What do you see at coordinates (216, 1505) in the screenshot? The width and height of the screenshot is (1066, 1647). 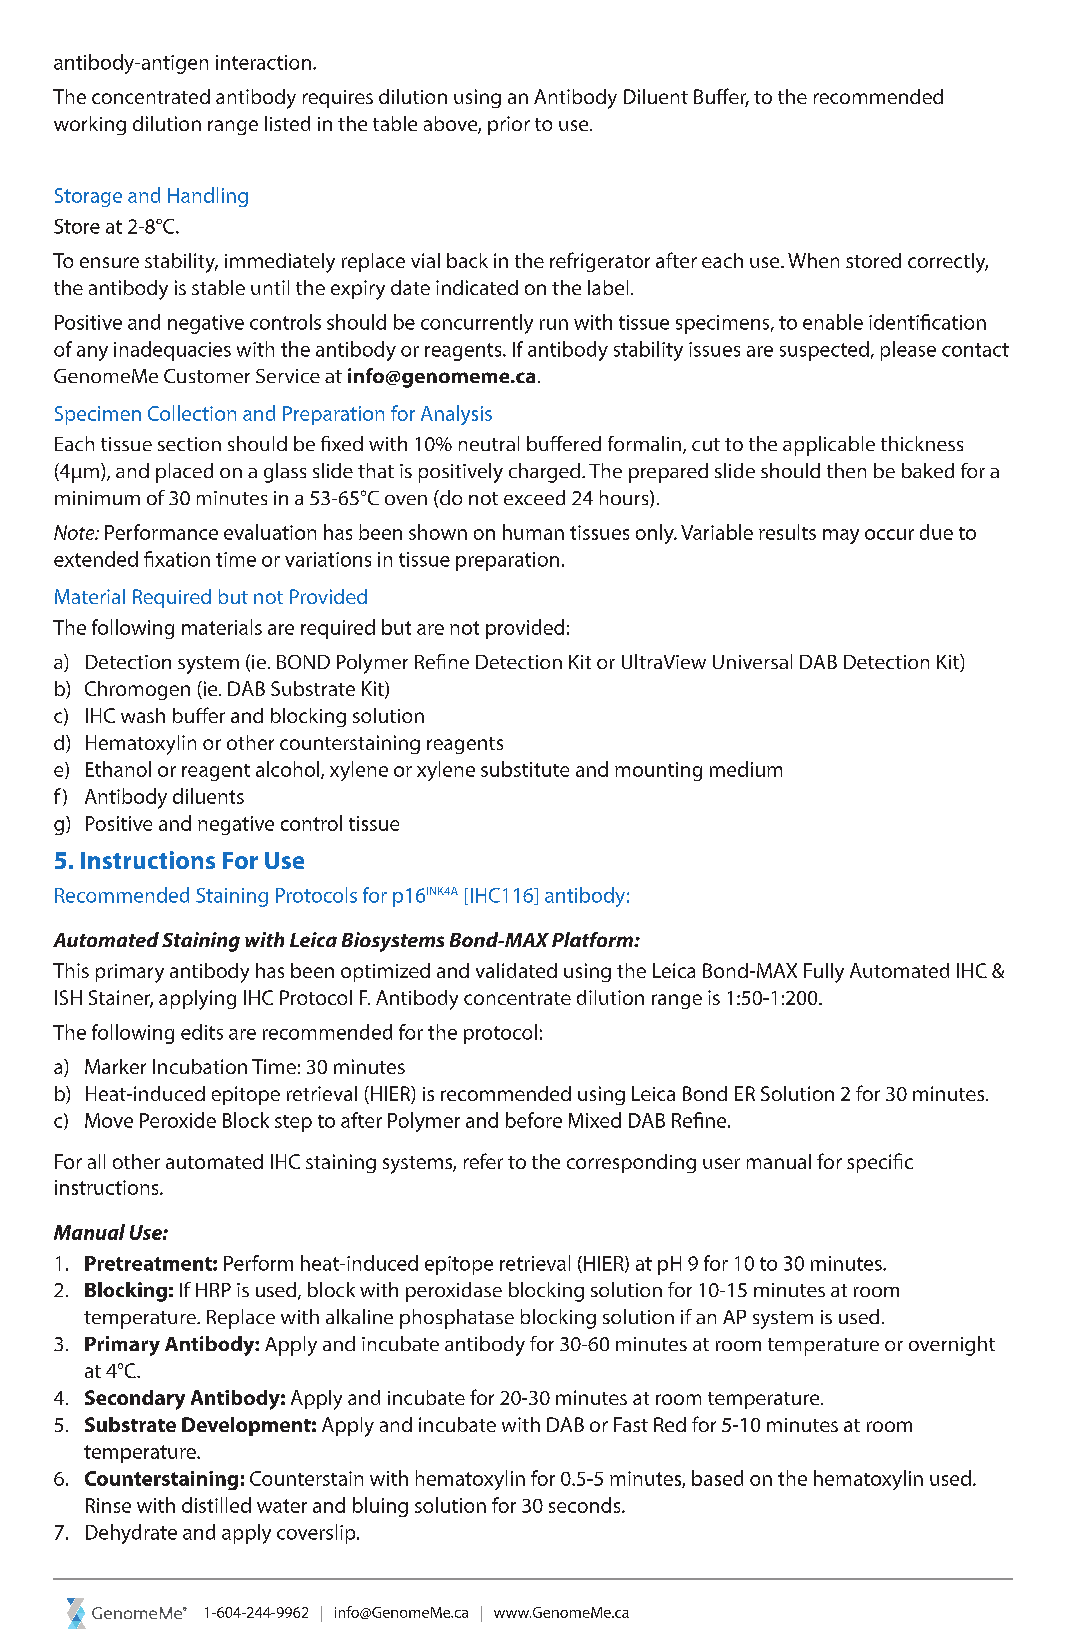 I see `distilled` at bounding box center [216, 1505].
